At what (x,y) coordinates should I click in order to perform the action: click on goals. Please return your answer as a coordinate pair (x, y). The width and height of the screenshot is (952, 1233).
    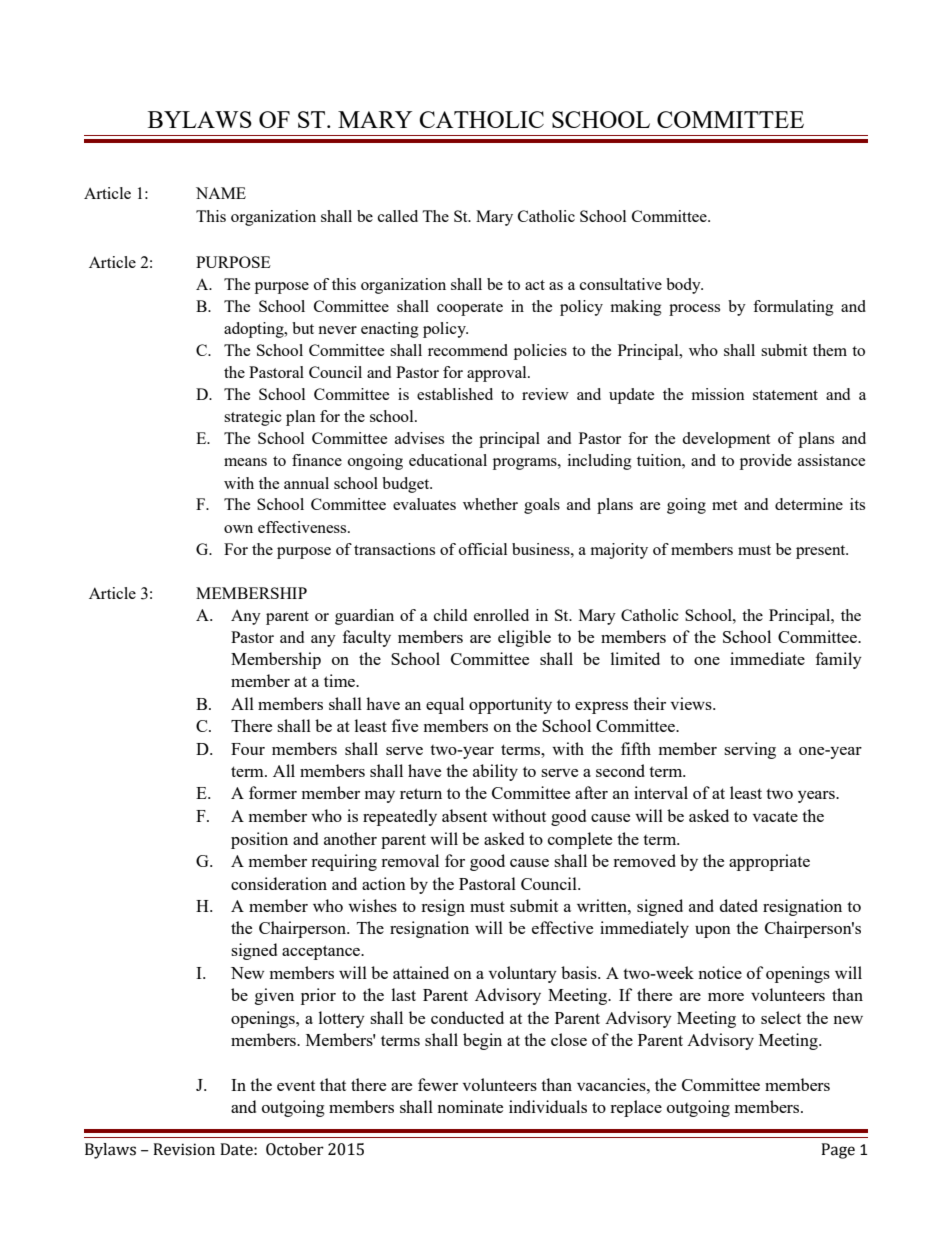
    Looking at the image, I should click on (542, 506).
